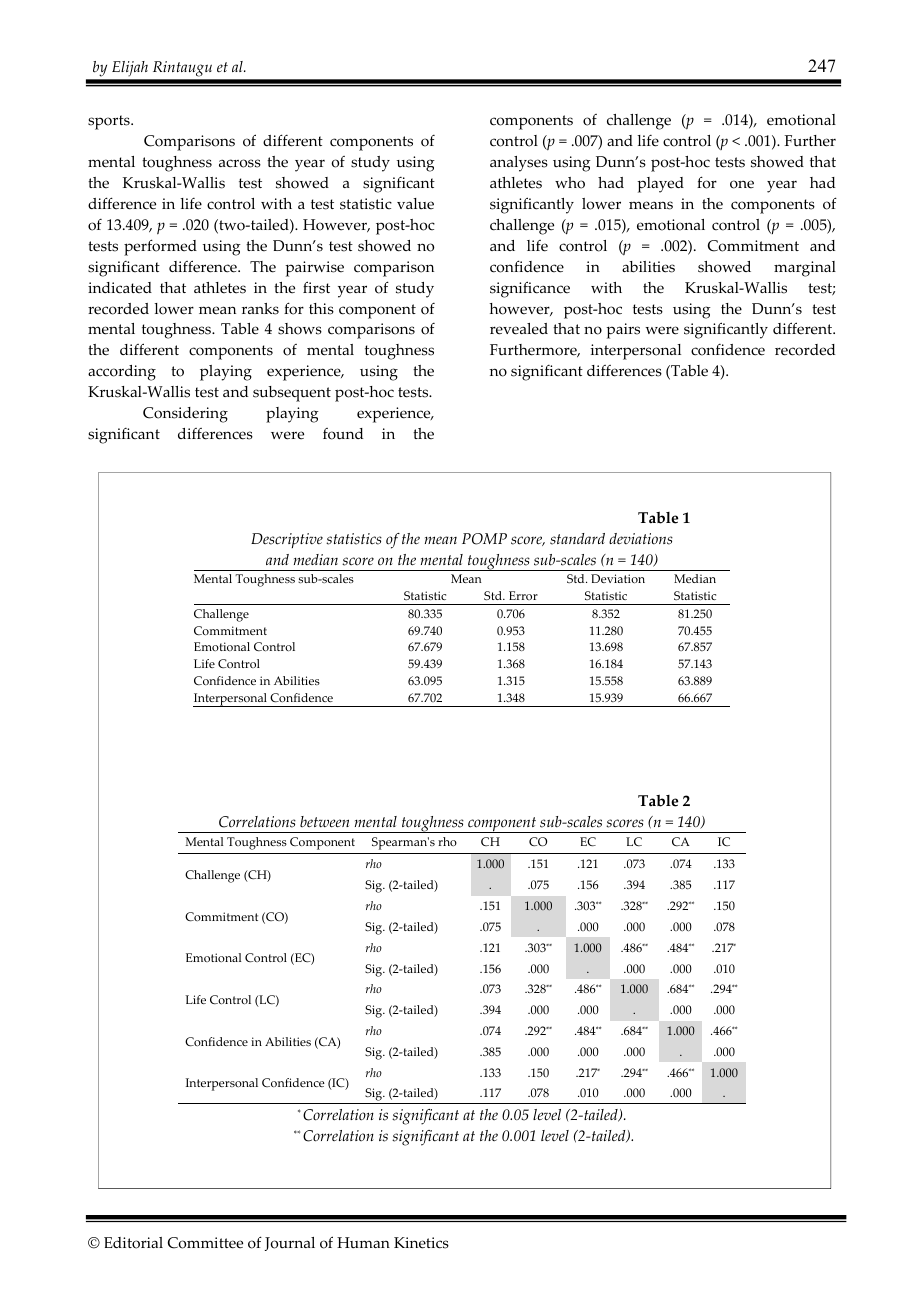  Describe the element at coordinates (287, 540) in the document. I see `Descriptive` at that location.
